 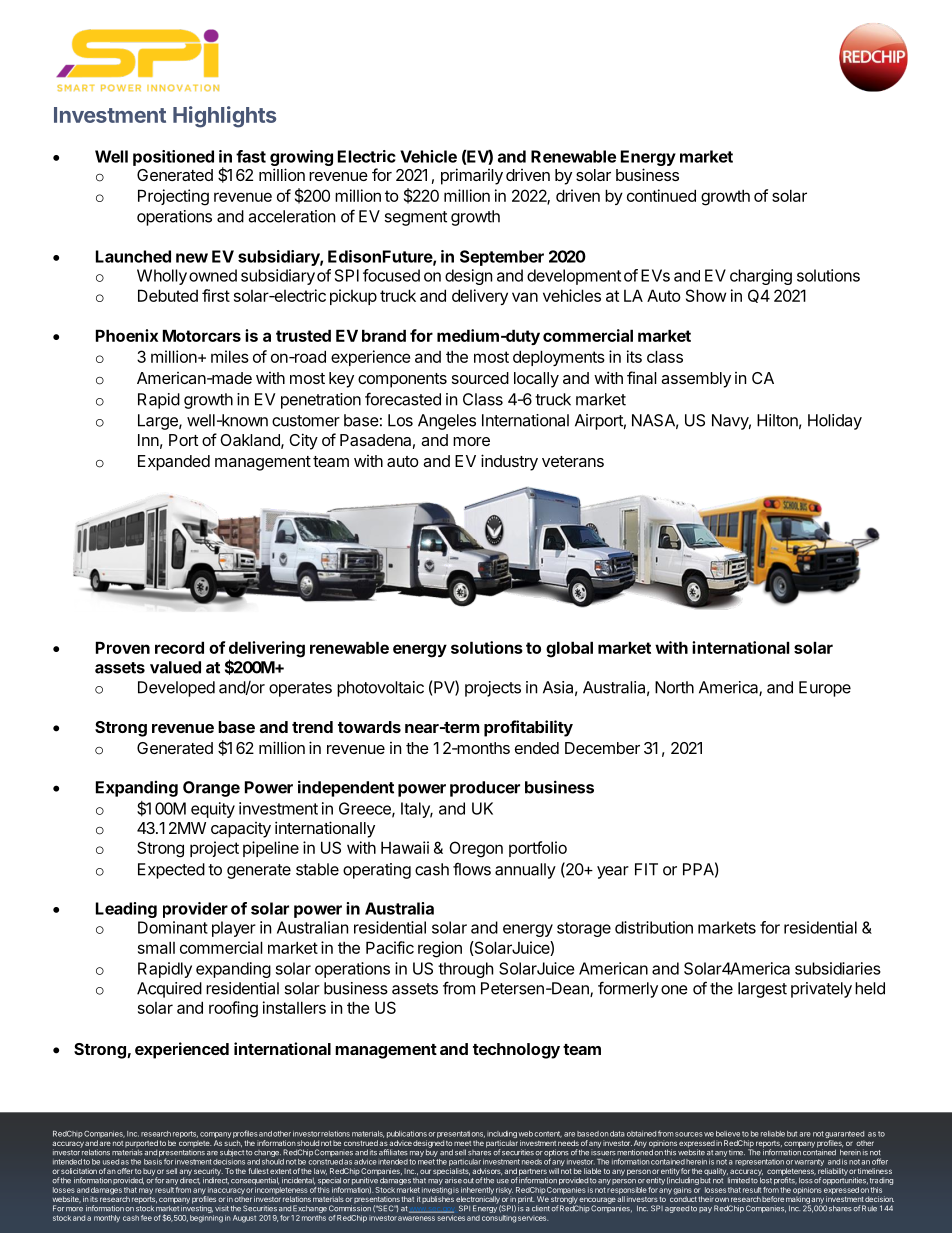 What do you see at coordinates (825, 689) in the screenshot?
I see `Europe` at bounding box center [825, 689].
